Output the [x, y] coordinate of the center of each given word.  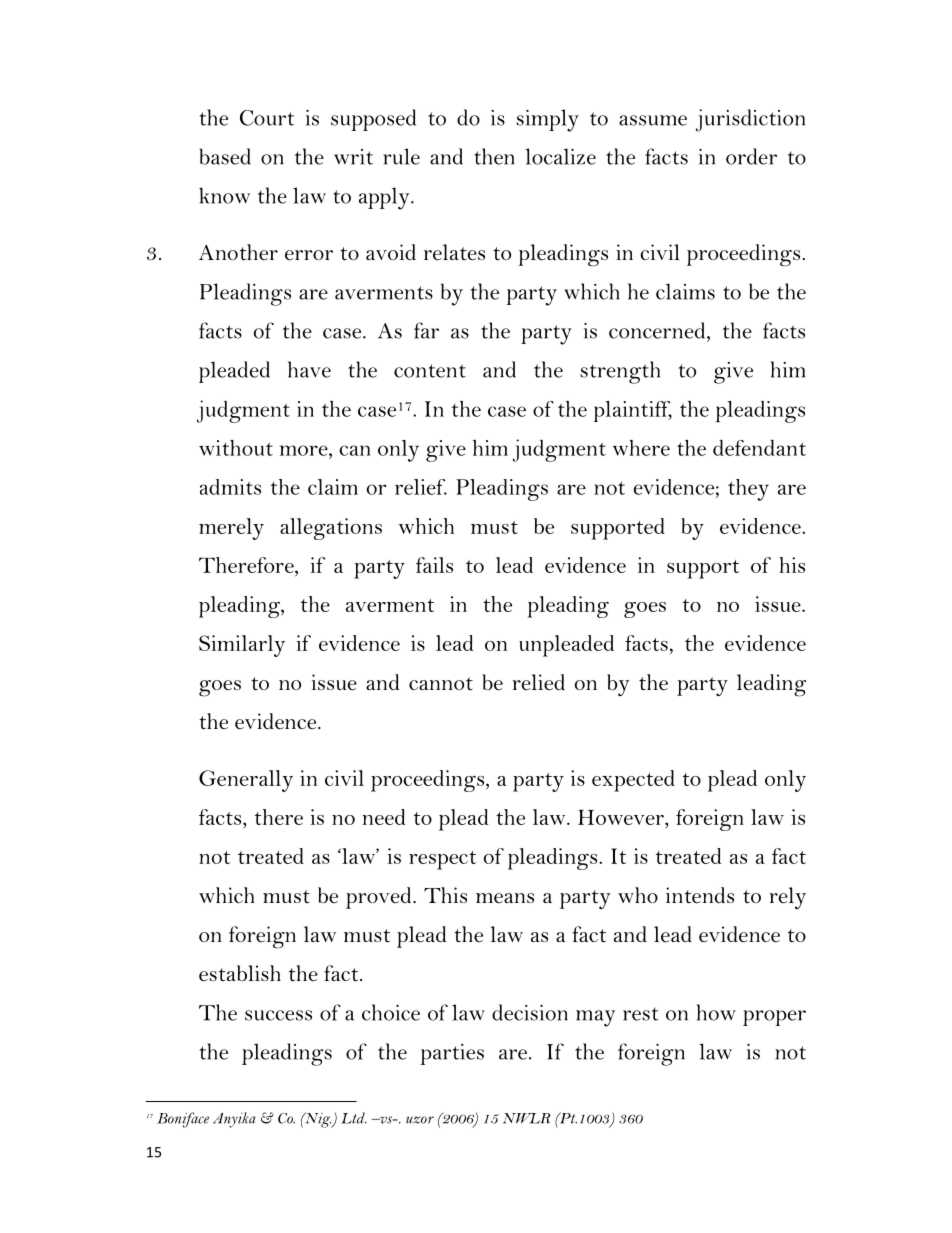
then [494, 156]
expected [633, 781]
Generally [246, 781]
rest [641, 1014]
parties [452, 1054]
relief [421, 487]
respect [442, 860]
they [748, 490]
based [225, 156]
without [236, 448]
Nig [318, 1120]
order [751, 156]
